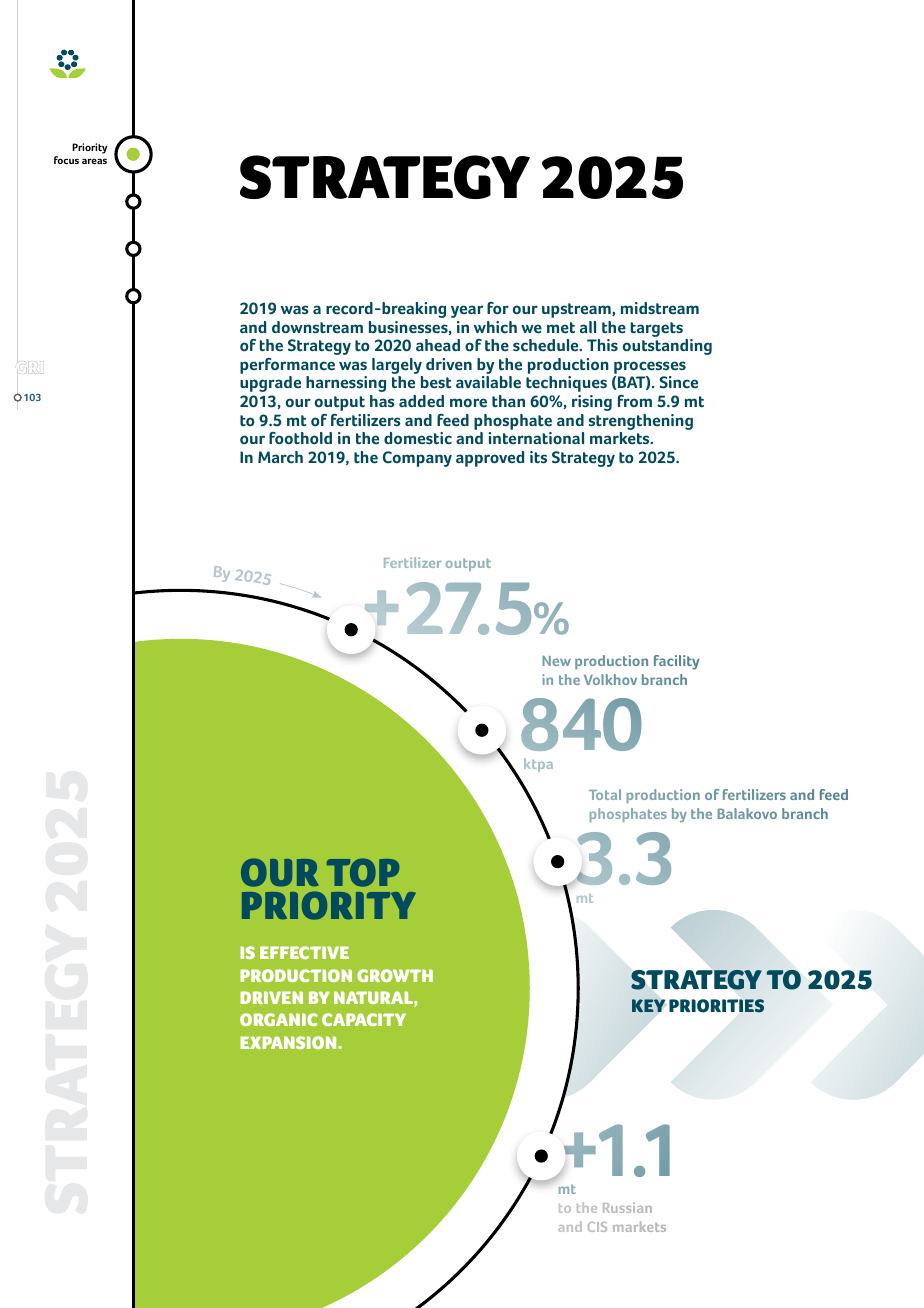 The height and width of the screenshot is (1308, 924). What do you see at coordinates (304, 952) in the screenshot?
I see `EFFECTIVE` at bounding box center [304, 952].
